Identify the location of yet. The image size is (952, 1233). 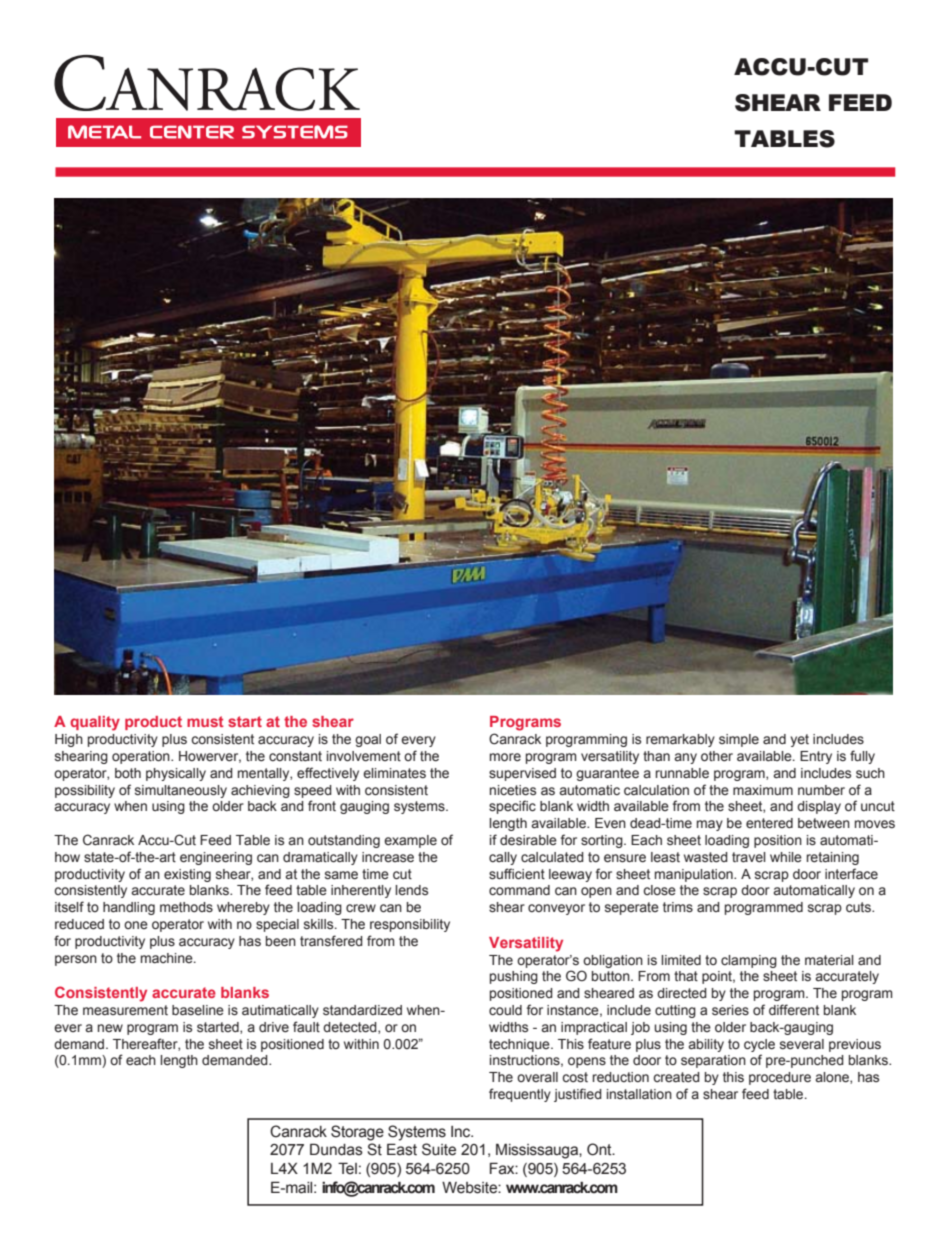
(799, 740).
